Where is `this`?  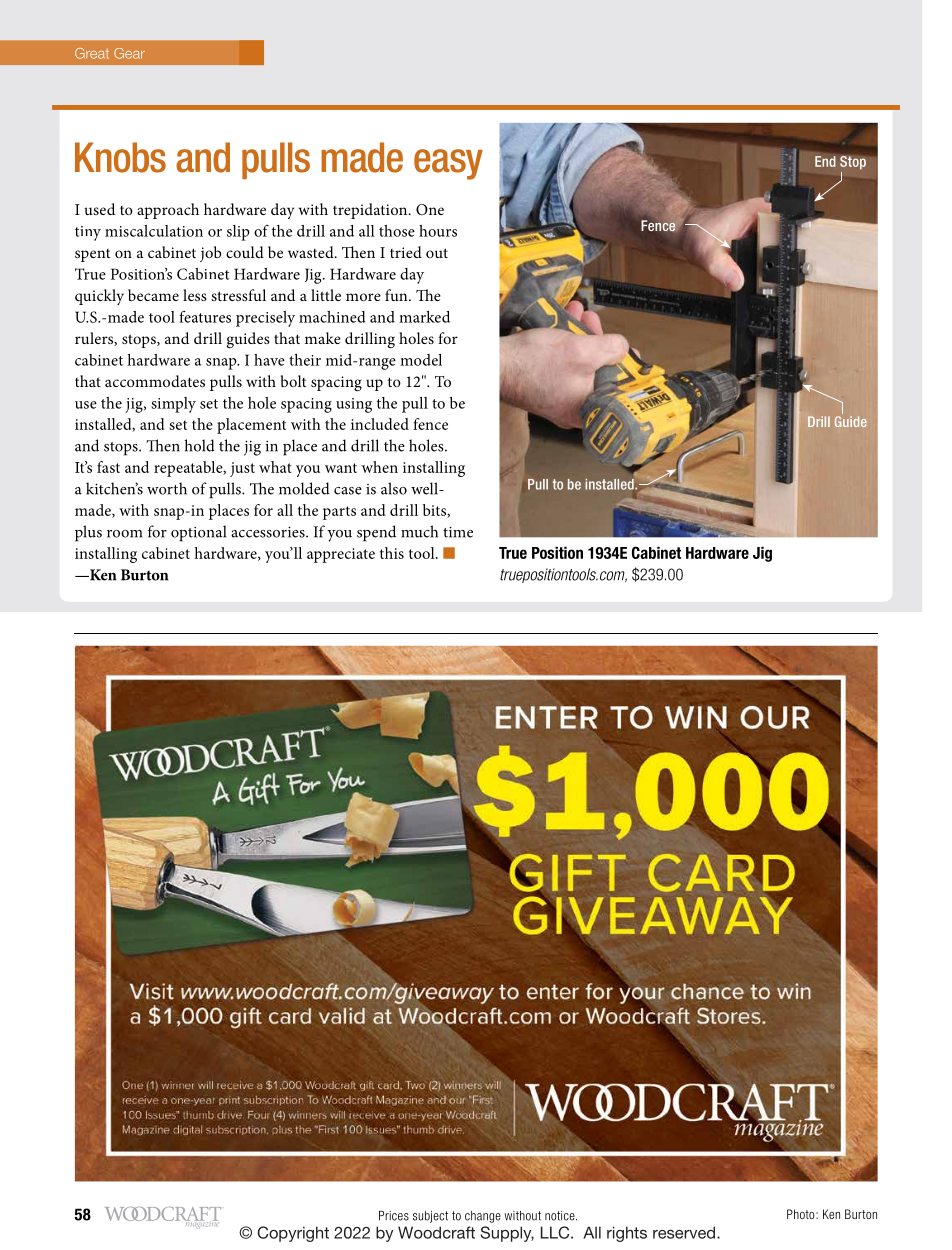
this is located at coordinates (392, 553).
